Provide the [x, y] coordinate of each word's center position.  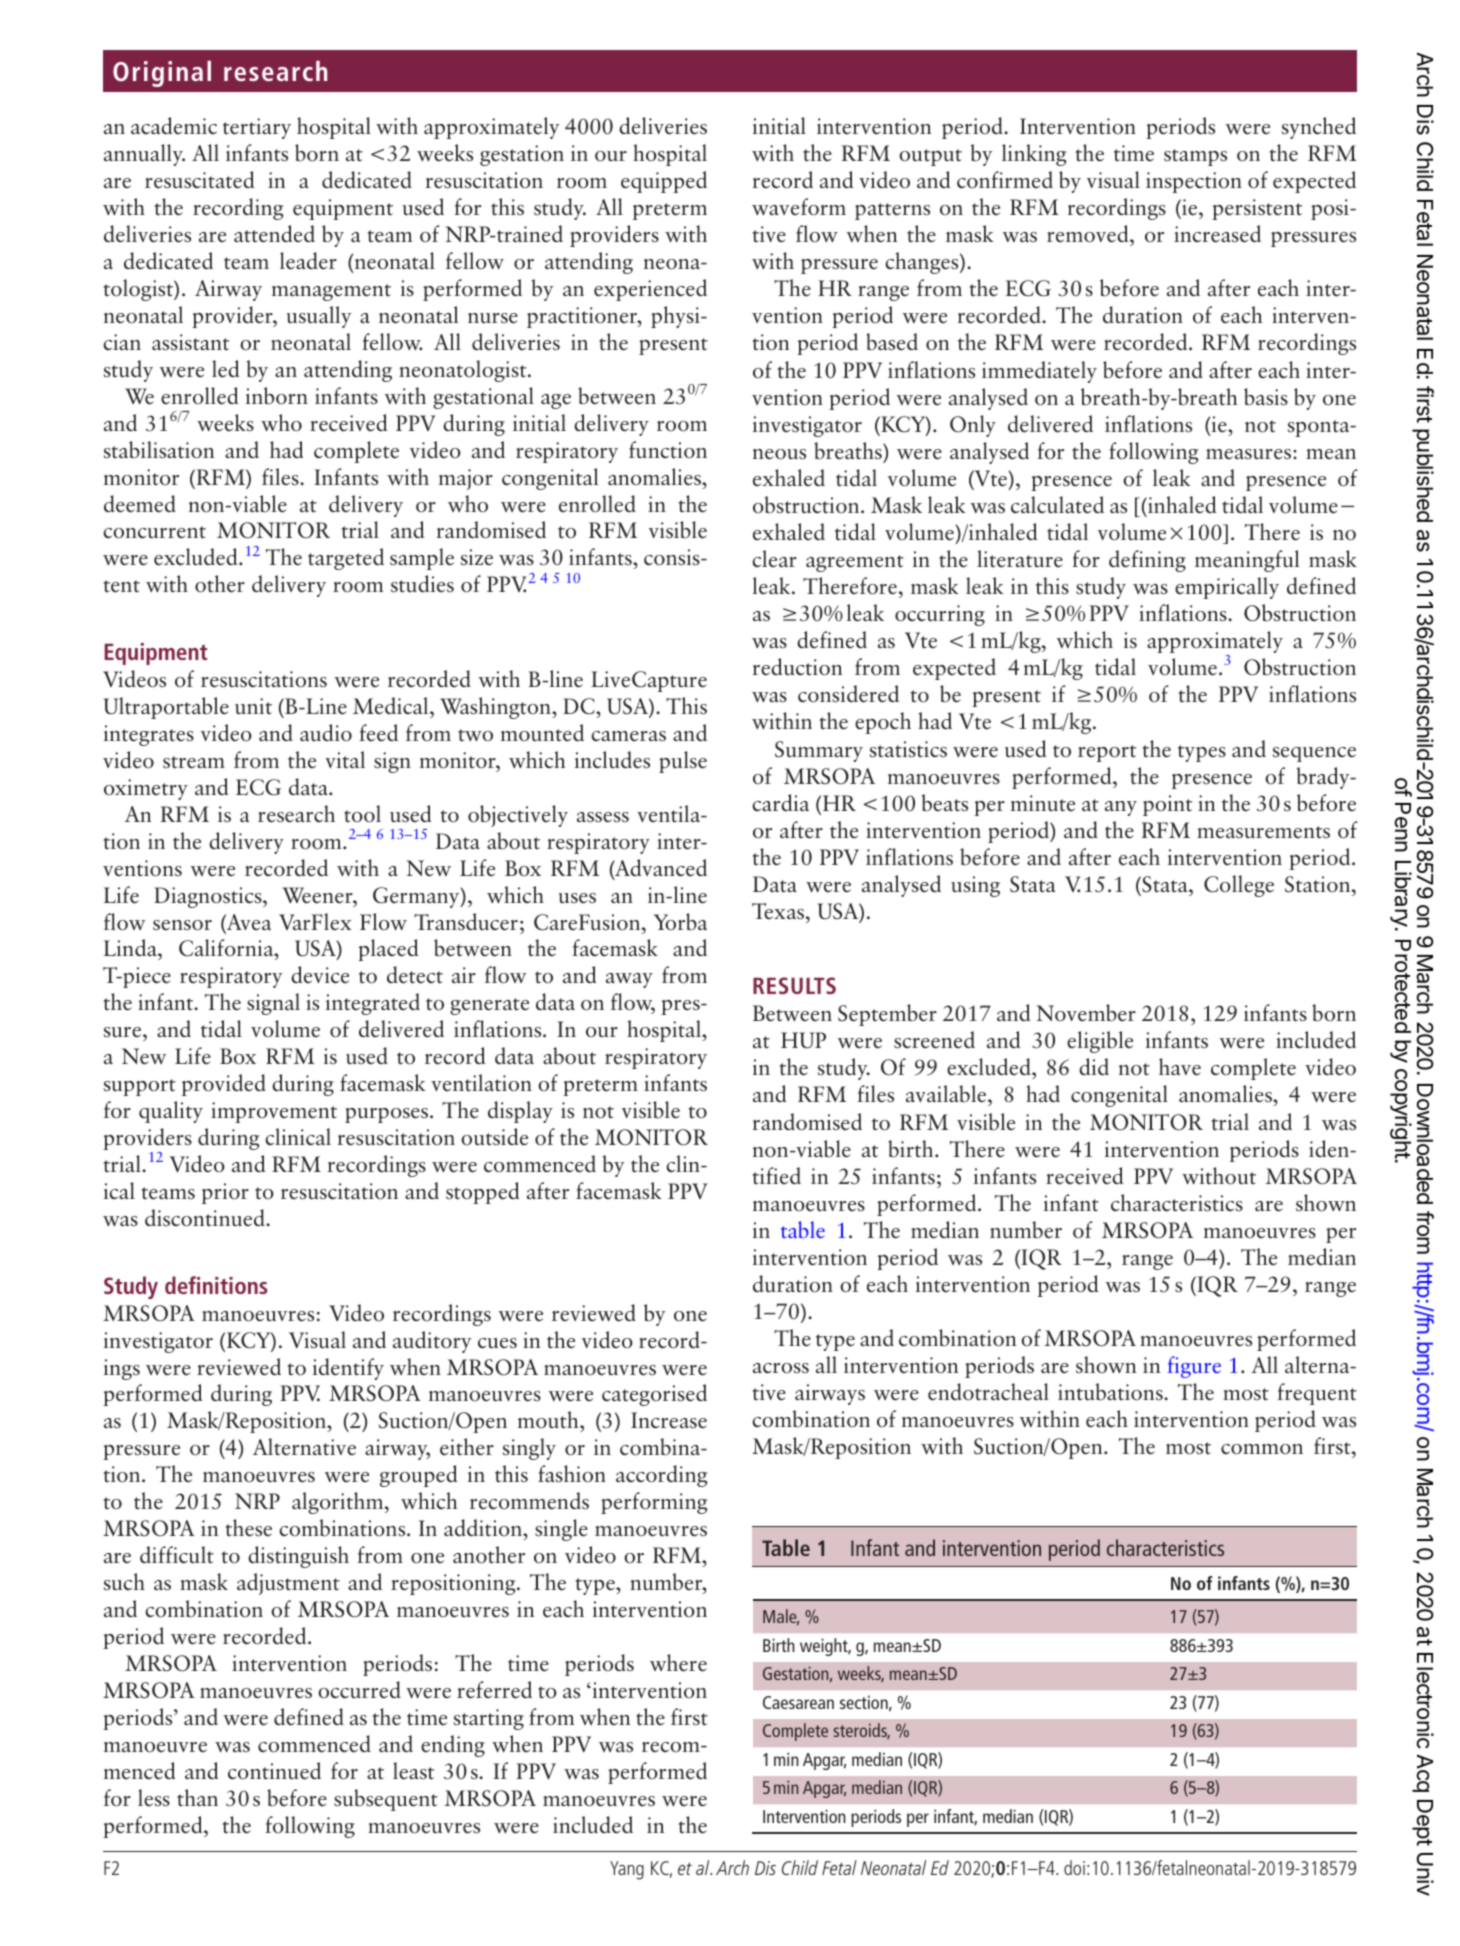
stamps [1195, 157]
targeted [346, 559]
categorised [654, 1395]
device [320, 975]
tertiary [257, 128]
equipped [664, 182]
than [197, 1797]
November [1086, 1013]
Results [794, 985]
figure [1194, 1367]
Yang [627, 1870]
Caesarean [798, 1702]
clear [774, 558]
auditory [432, 1342]
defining [1147, 561]
